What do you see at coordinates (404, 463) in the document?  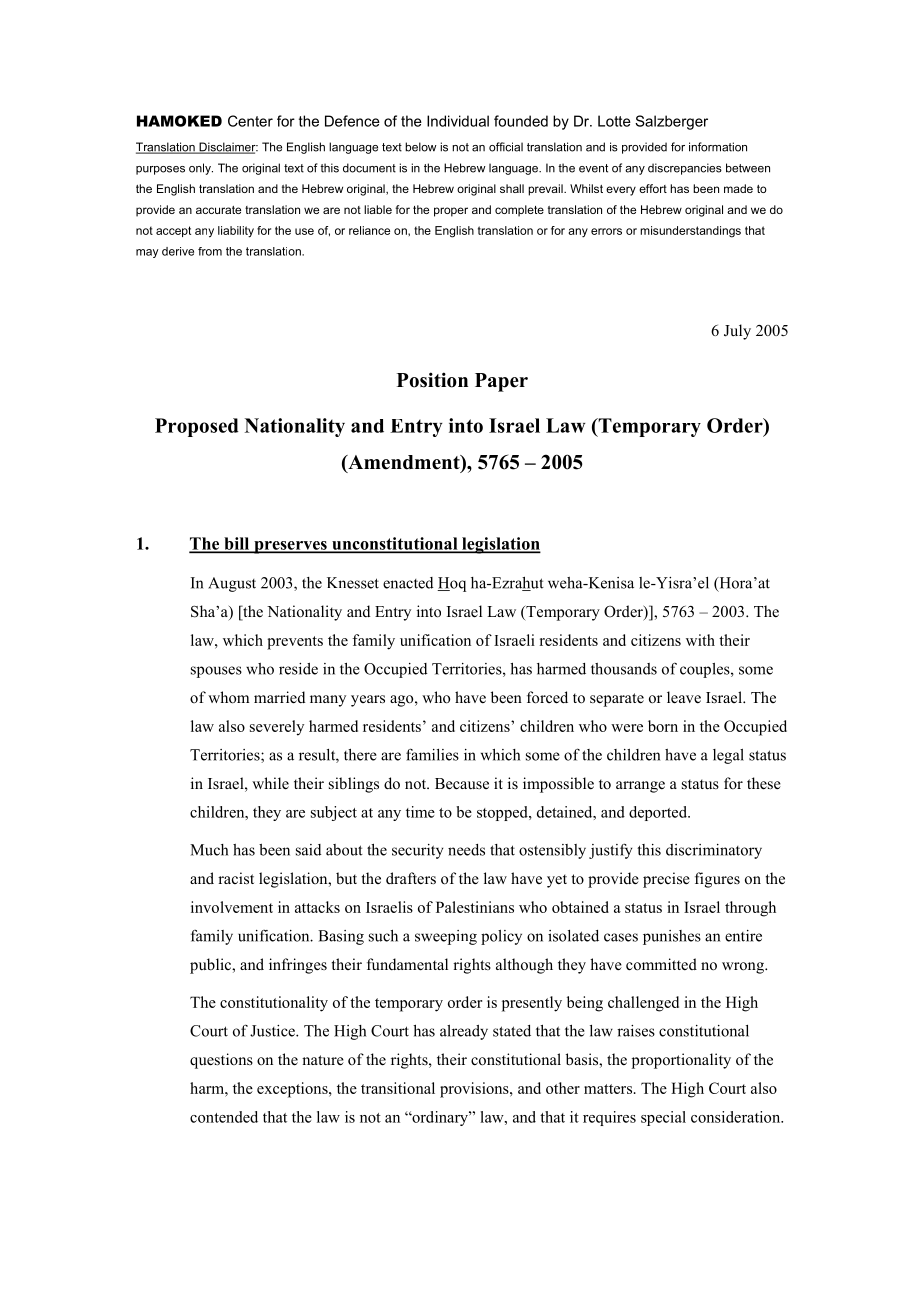 I see `Amendment` at bounding box center [404, 463].
